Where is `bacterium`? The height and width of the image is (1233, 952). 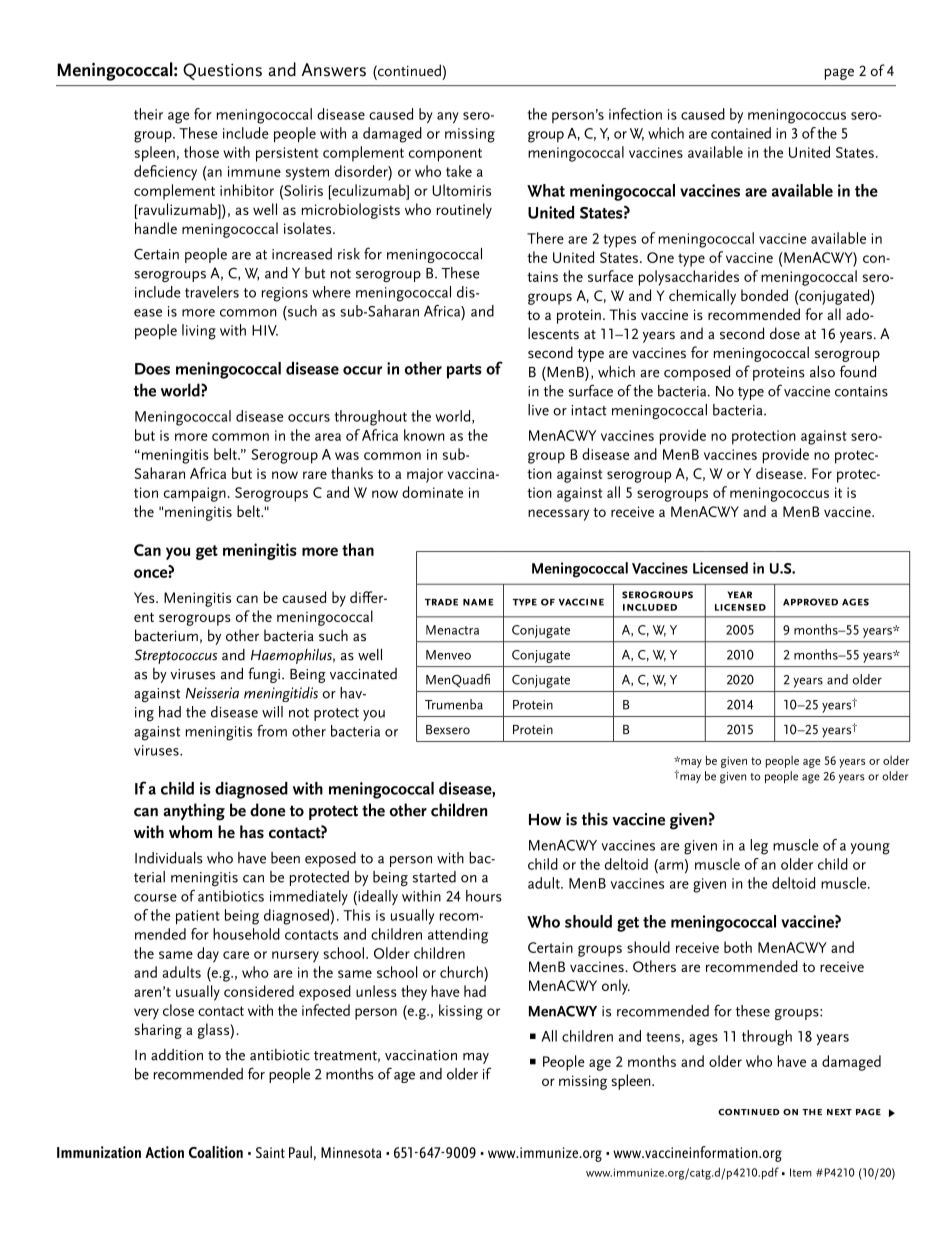 bacterium is located at coordinates (166, 635).
